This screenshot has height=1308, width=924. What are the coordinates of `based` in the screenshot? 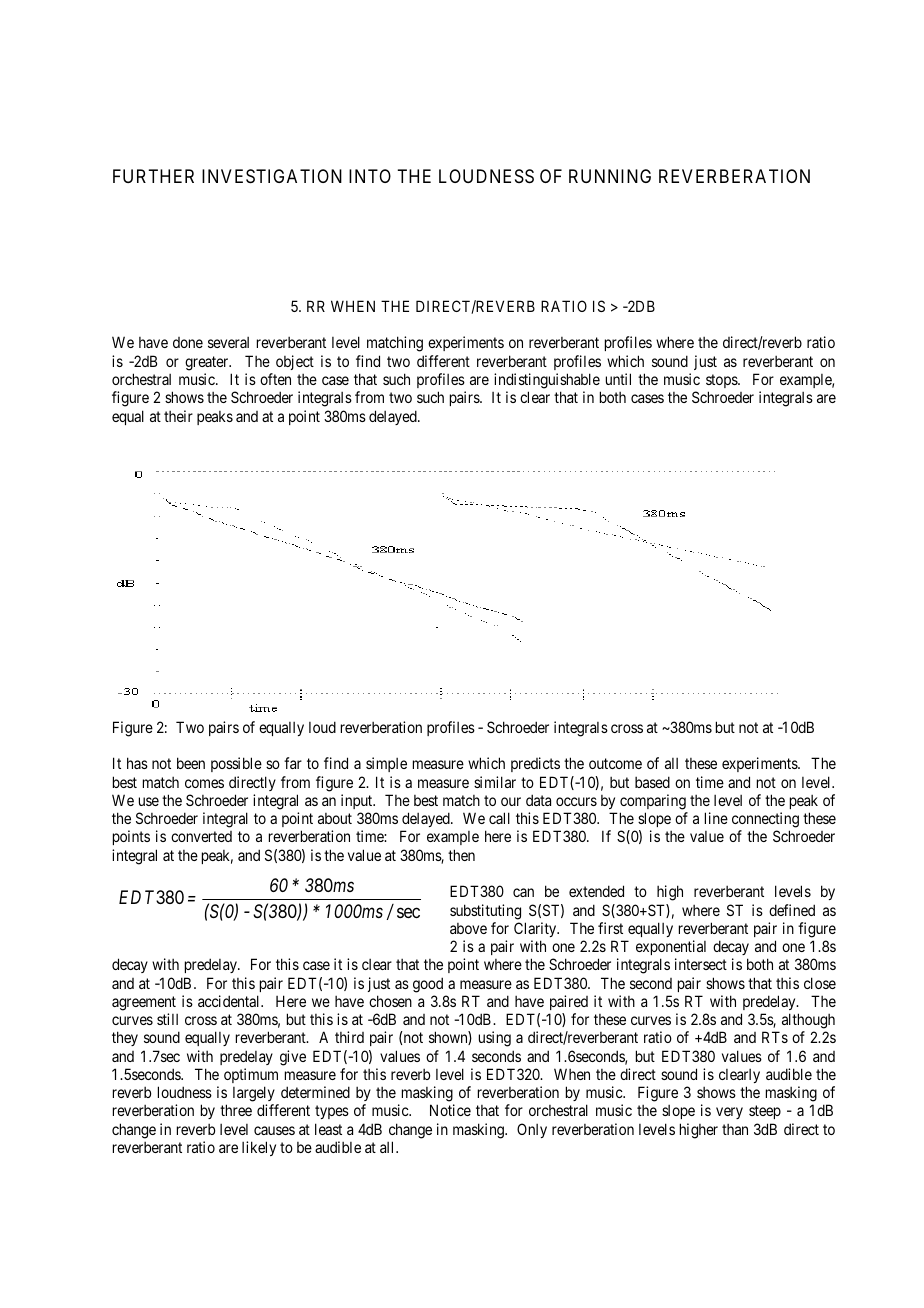 It's located at (652, 782).
